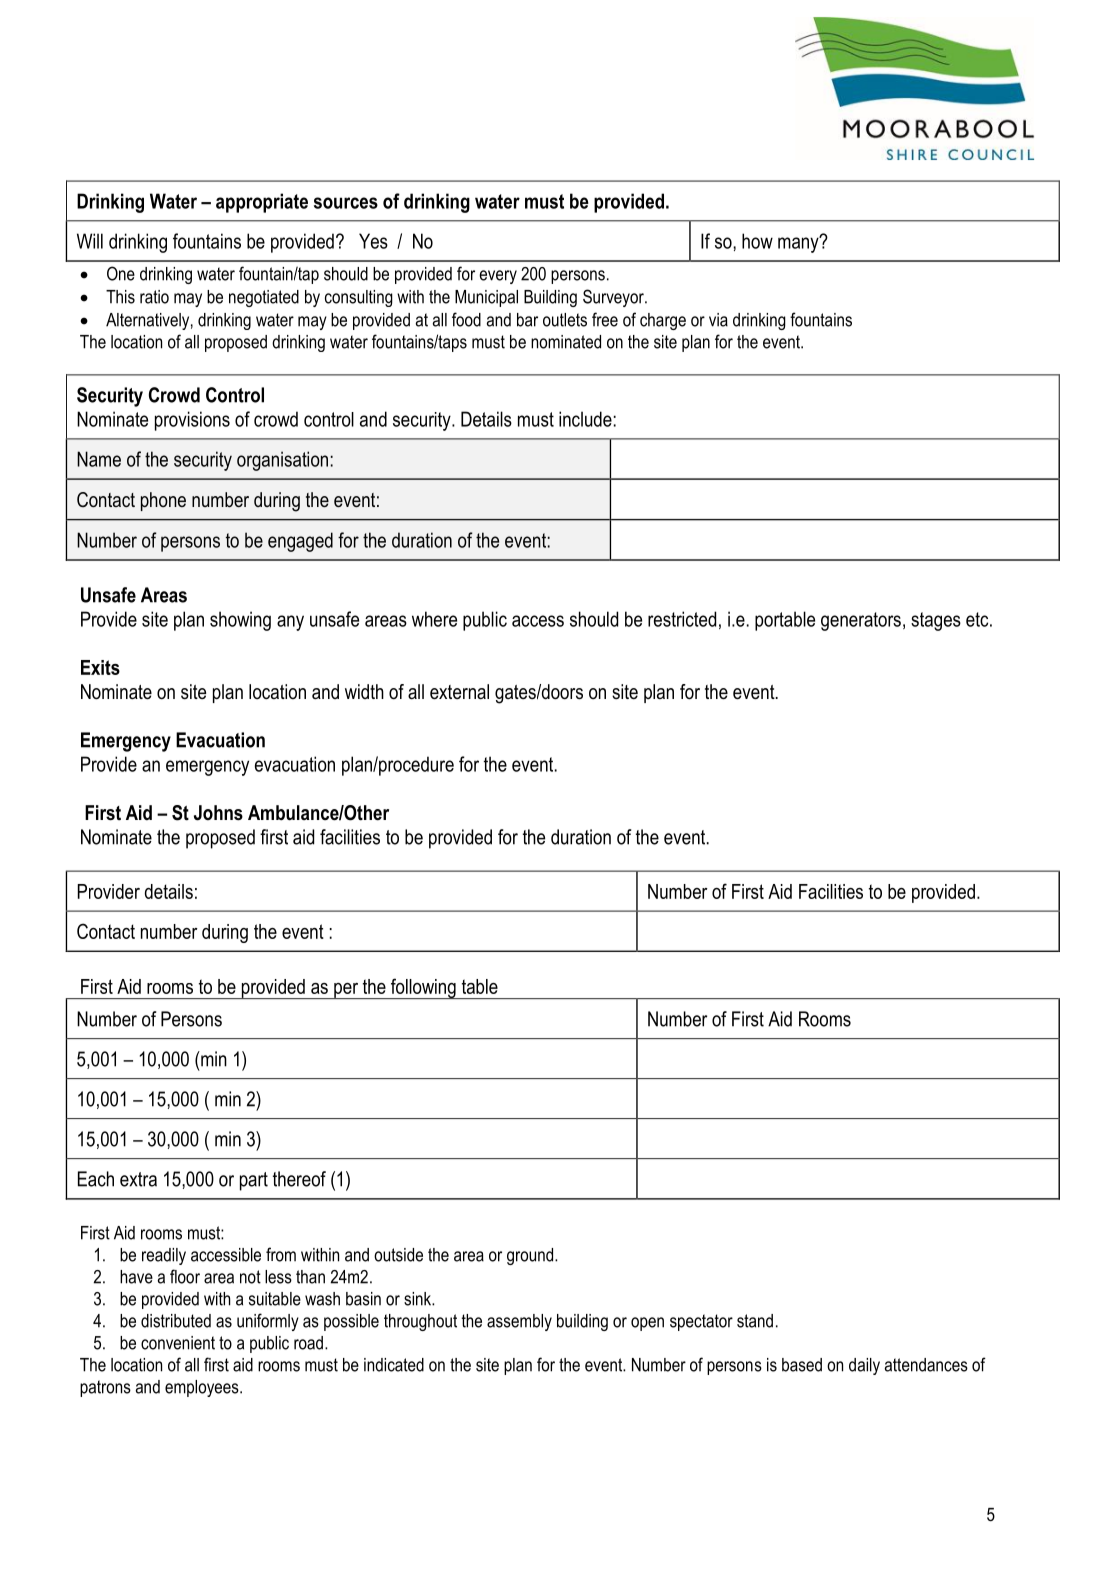 The width and height of the image is (1114, 1576). I want to click on appropriate, so click(262, 203).
